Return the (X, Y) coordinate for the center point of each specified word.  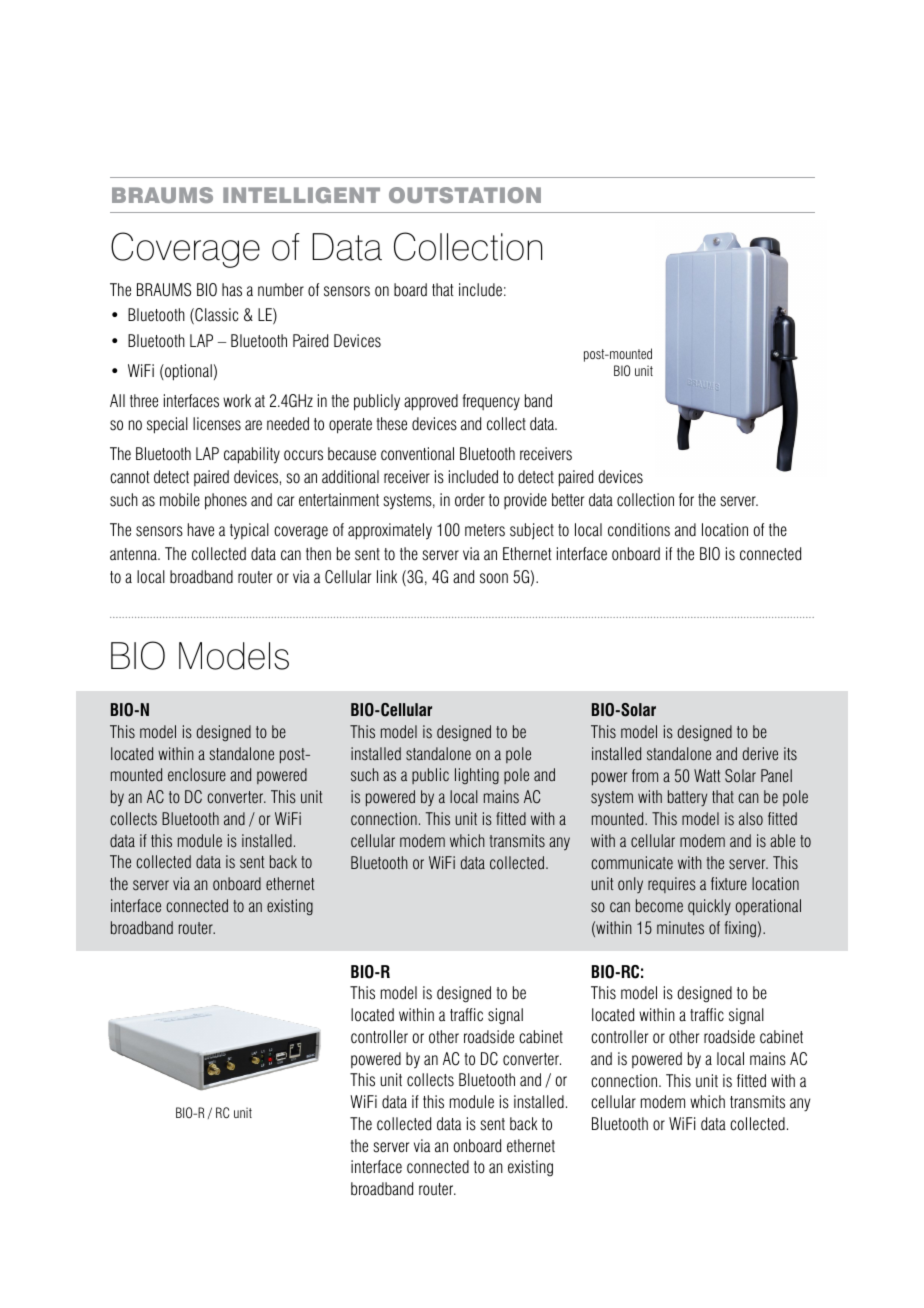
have (201, 530)
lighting (477, 776)
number (281, 290)
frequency (491, 402)
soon (494, 578)
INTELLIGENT (301, 195)
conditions (639, 530)
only (630, 885)
